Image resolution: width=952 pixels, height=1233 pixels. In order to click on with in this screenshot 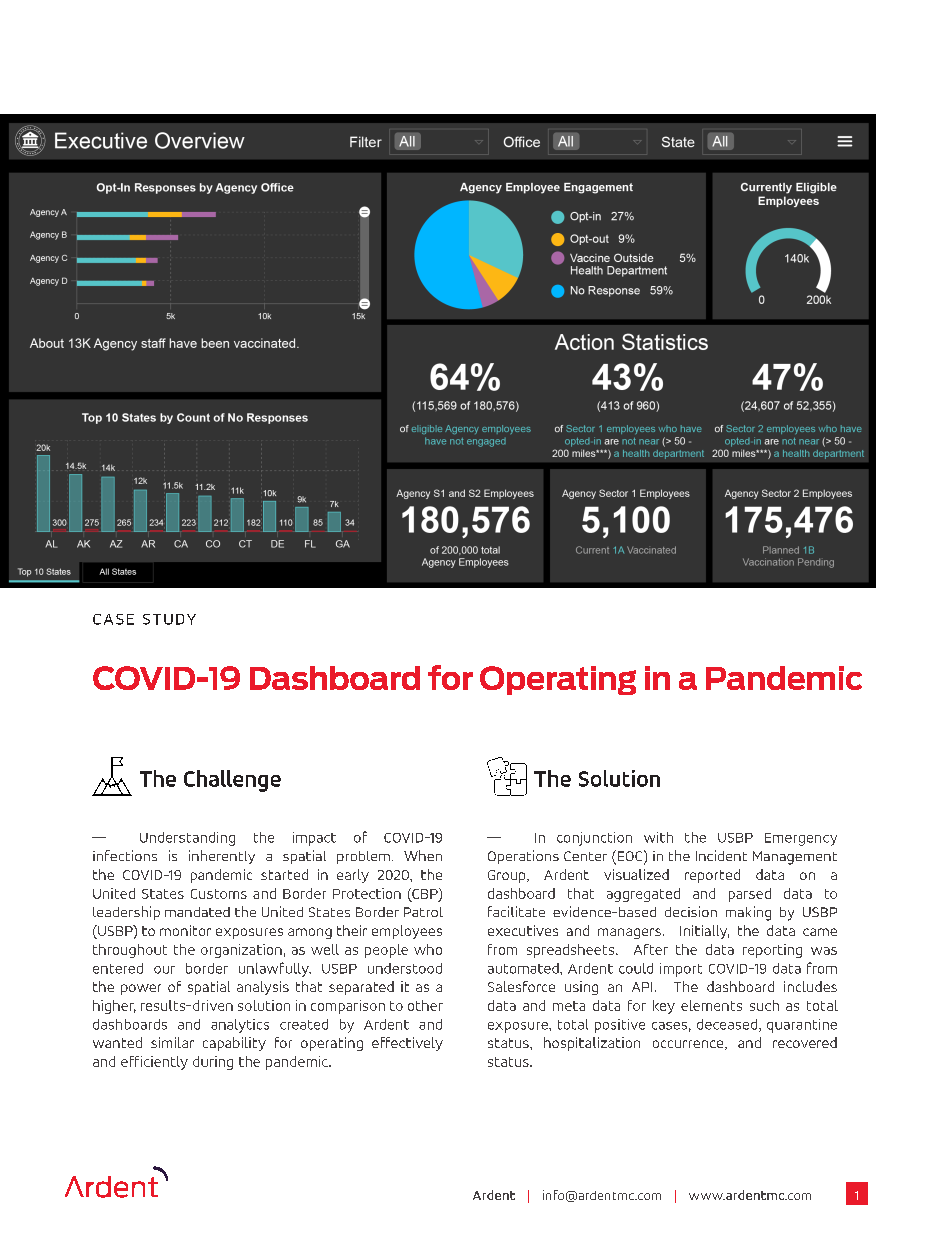, I will do `click(658, 837)`.
